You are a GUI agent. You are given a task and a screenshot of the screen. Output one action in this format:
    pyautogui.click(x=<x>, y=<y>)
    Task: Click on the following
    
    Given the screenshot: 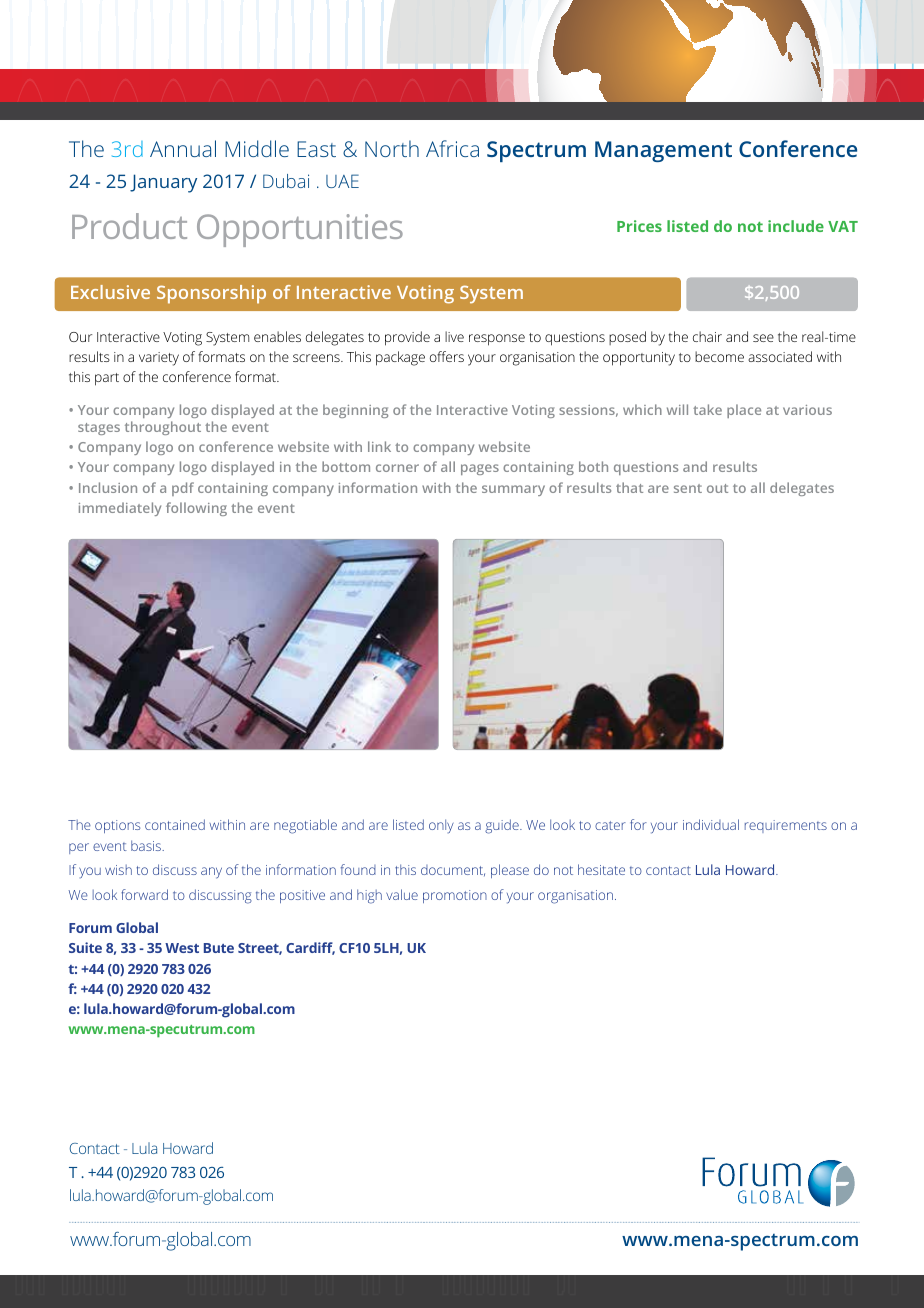 What is the action you would take?
    pyautogui.click(x=196, y=509)
